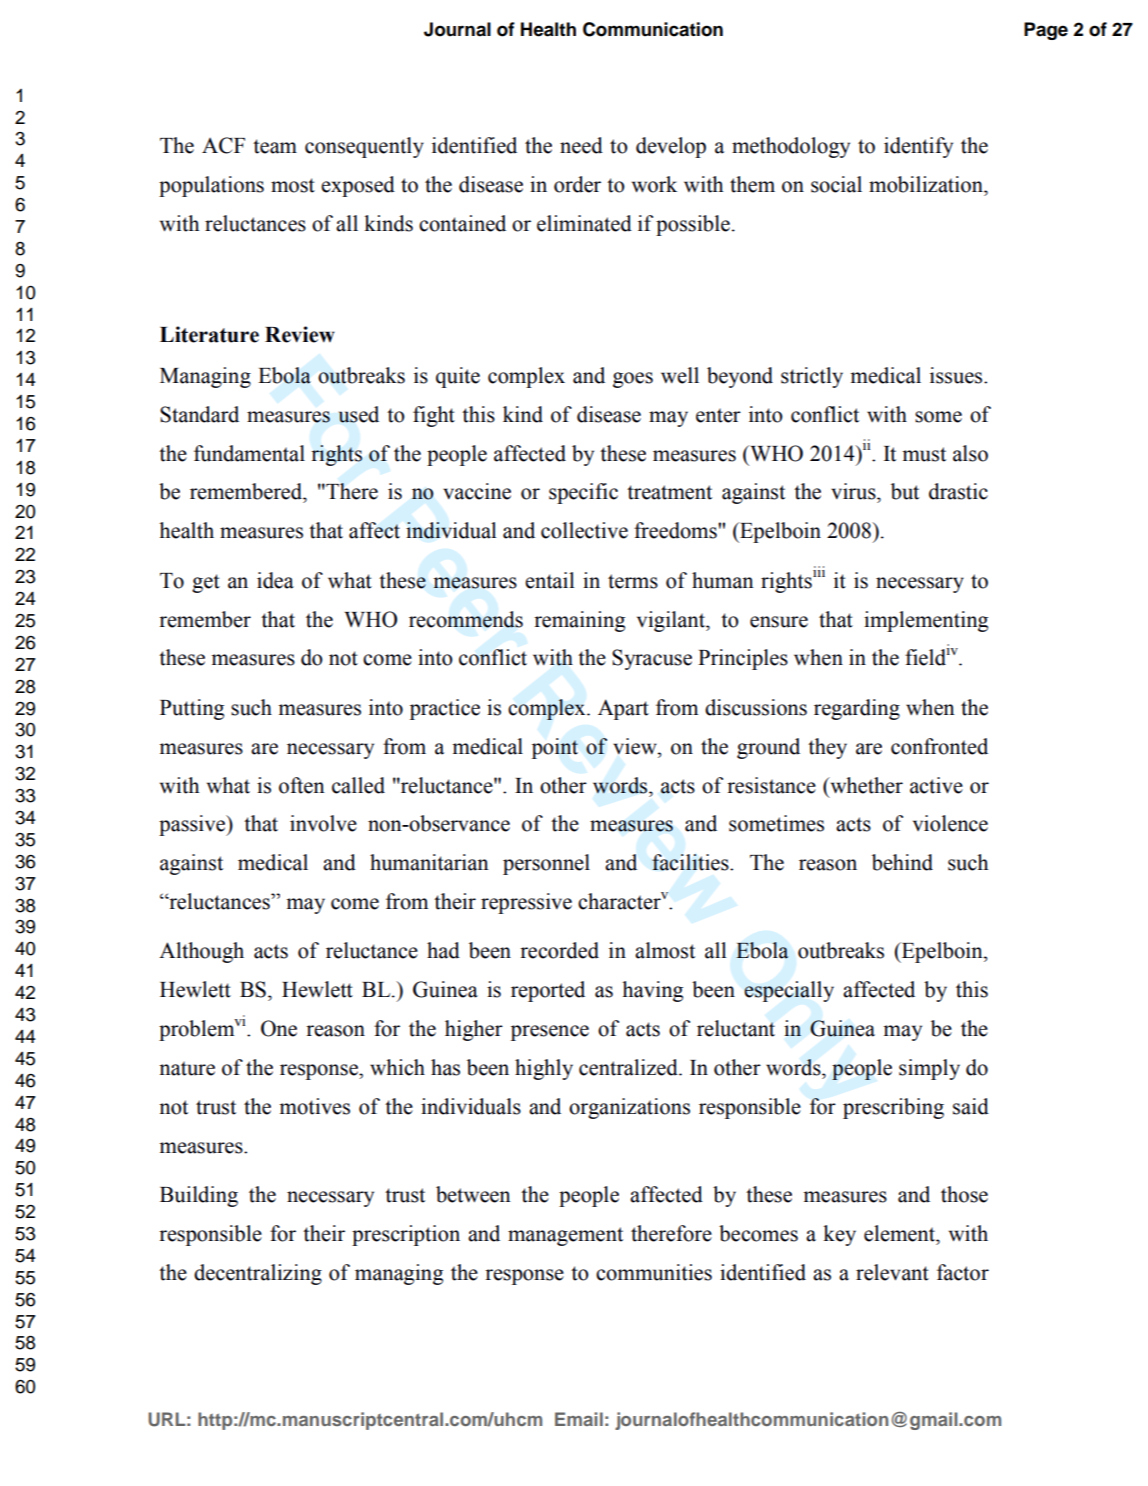 Image resolution: width=1148 pixels, height=1486 pixels. What do you see at coordinates (623, 709) in the page?
I see `Apart` at bounding box center [623, 709].
